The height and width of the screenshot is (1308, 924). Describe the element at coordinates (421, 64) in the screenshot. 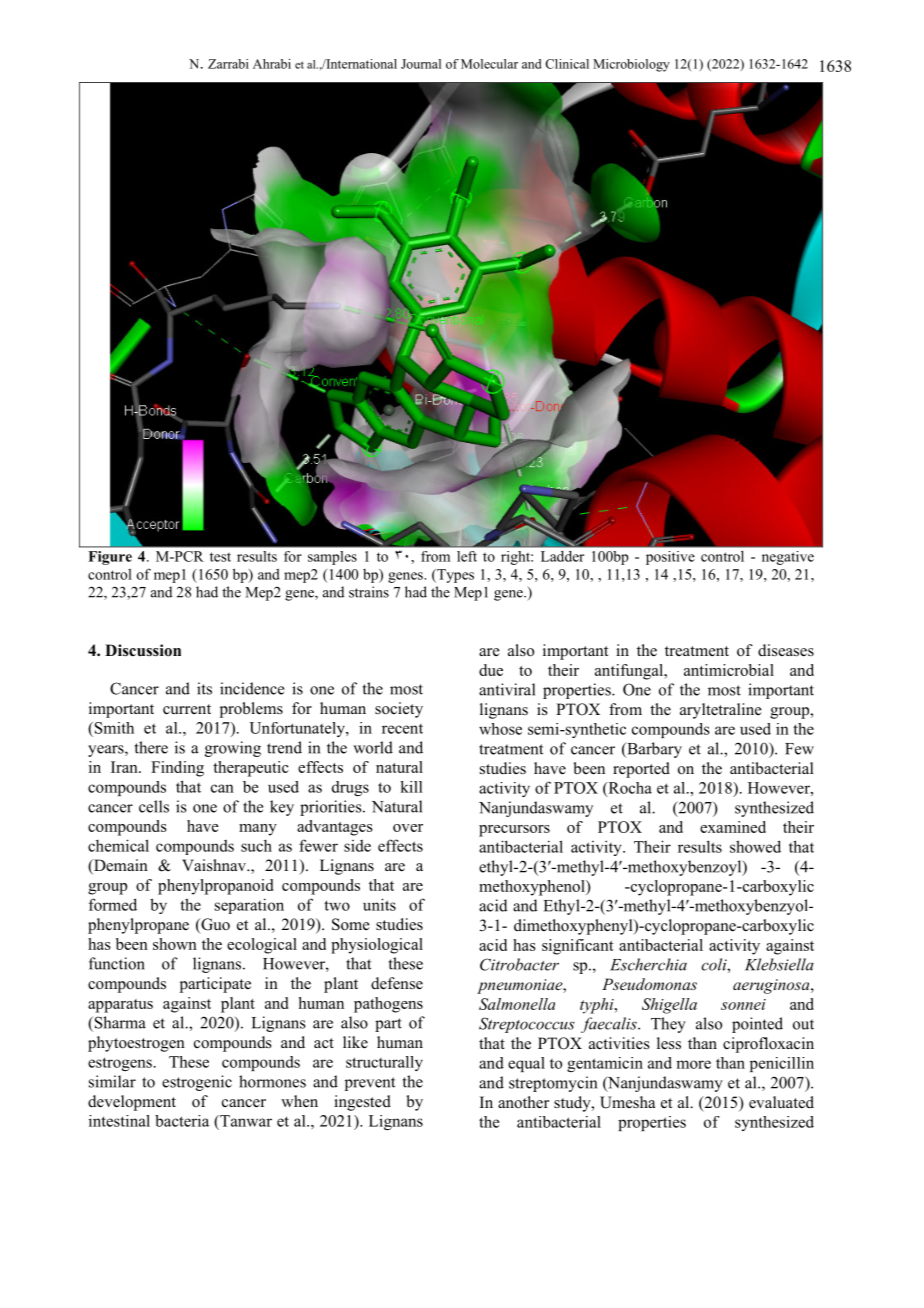

I see `Journal` at that location.
